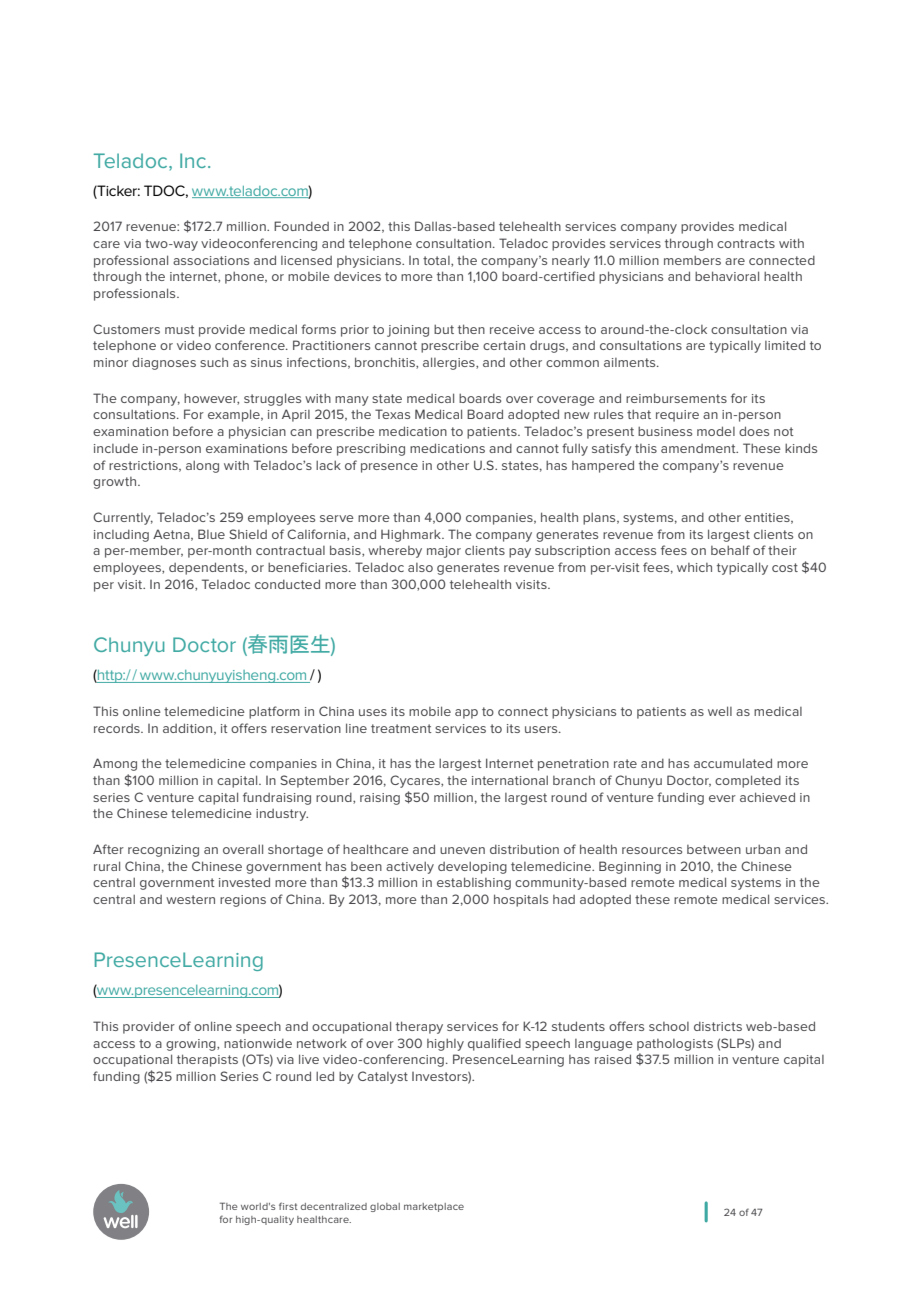  I want to click on total, so click(437, 261).
